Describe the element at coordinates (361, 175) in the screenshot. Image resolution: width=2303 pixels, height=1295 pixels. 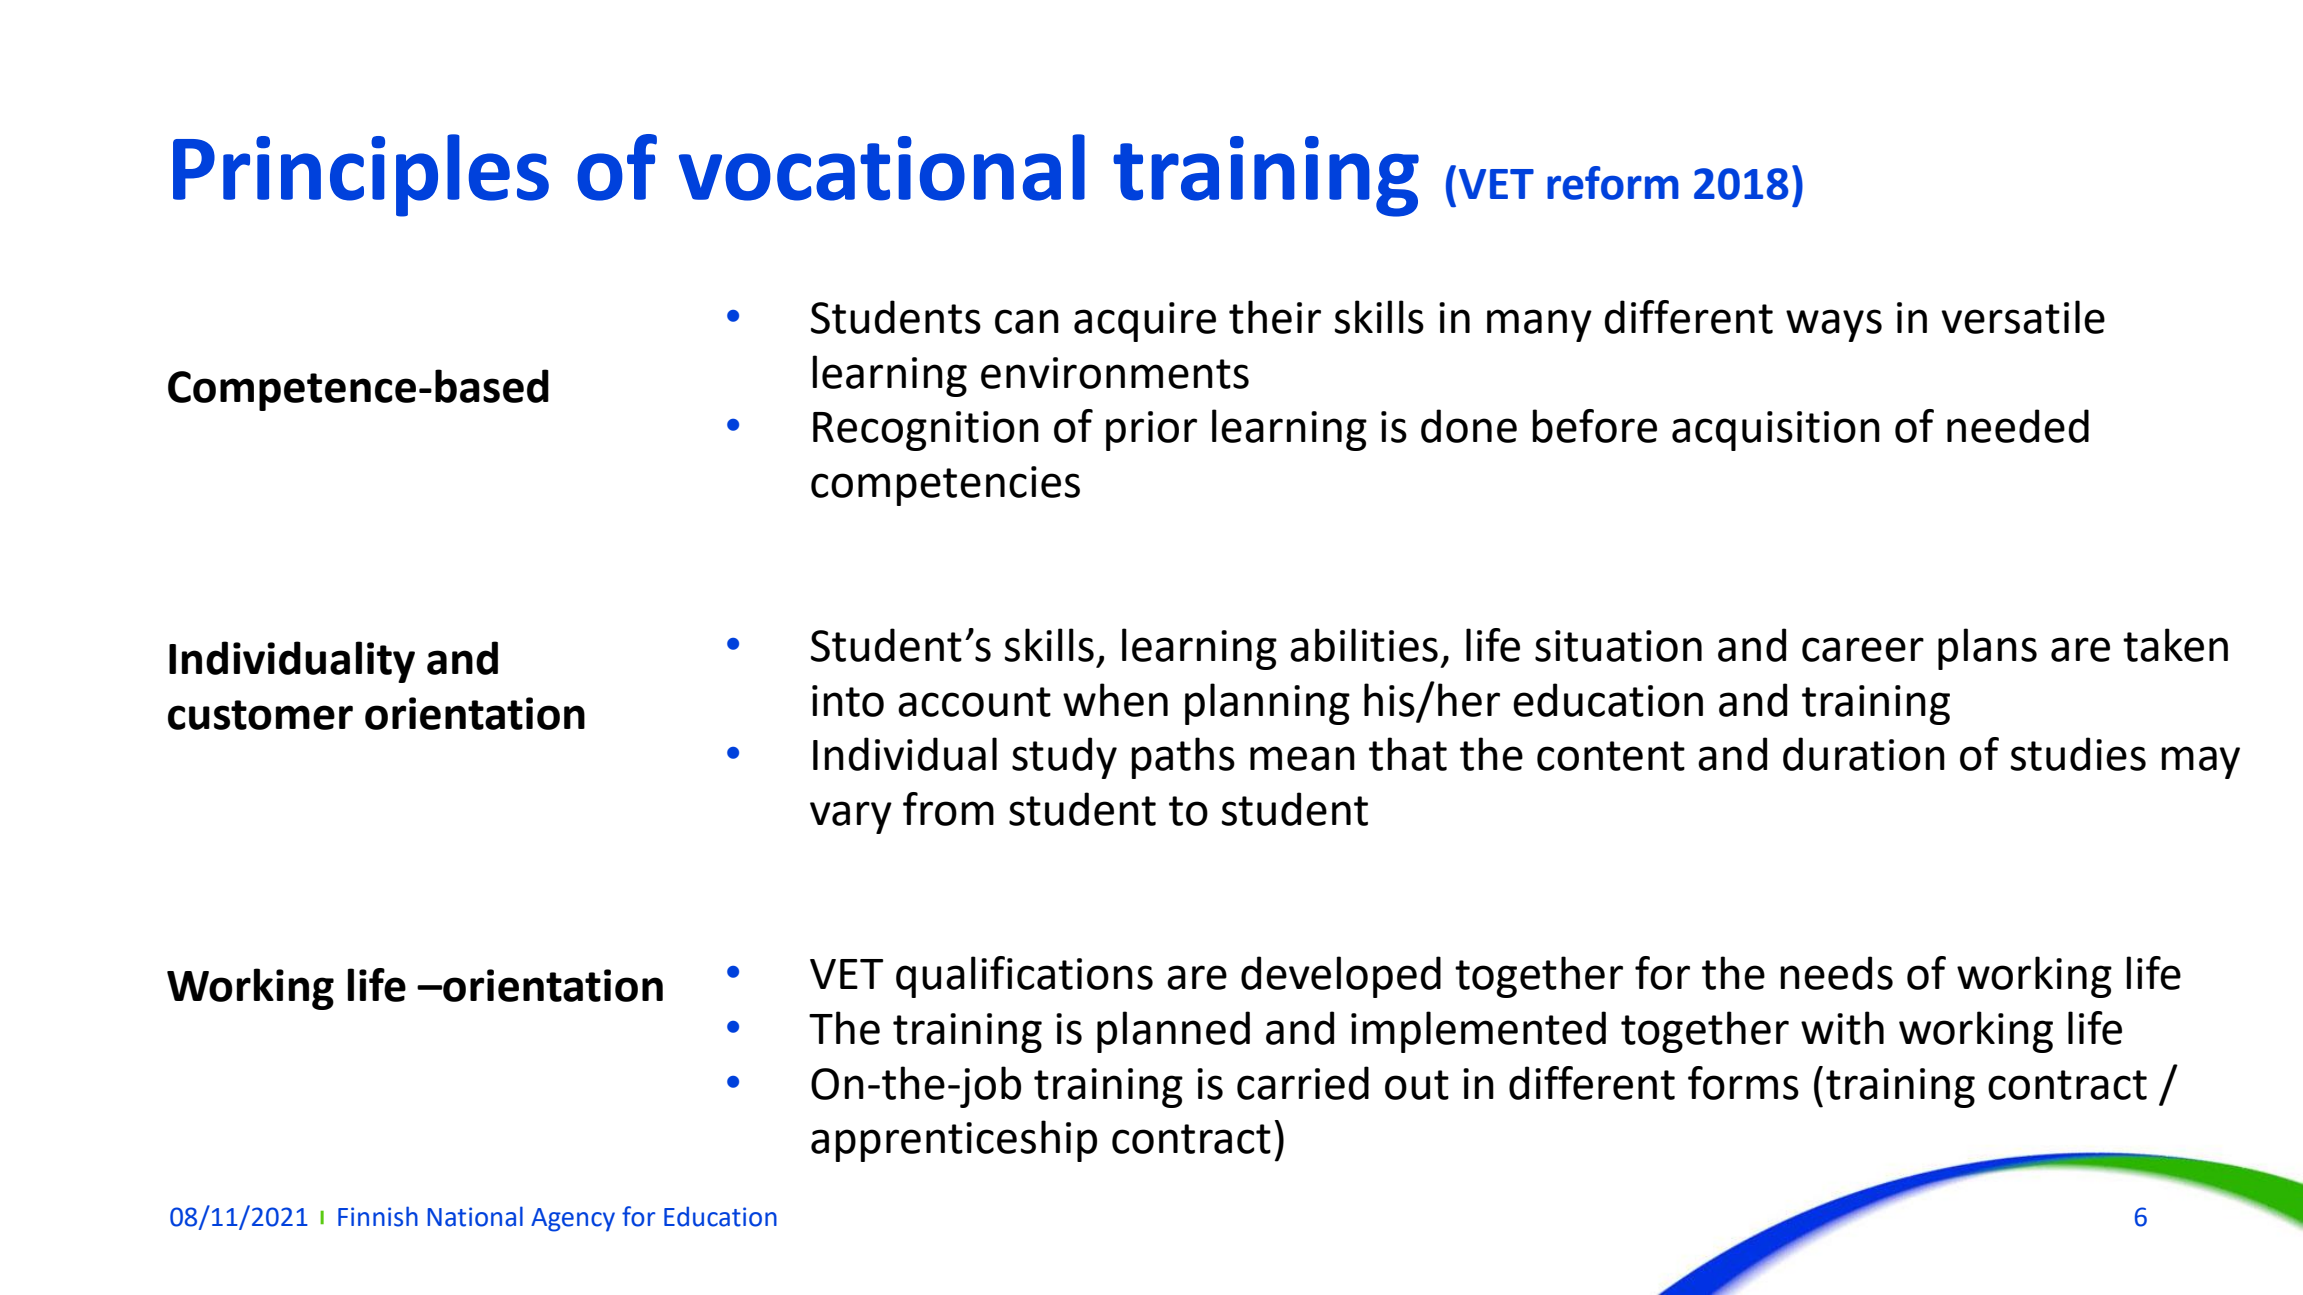
I see `Principles` at that location.
